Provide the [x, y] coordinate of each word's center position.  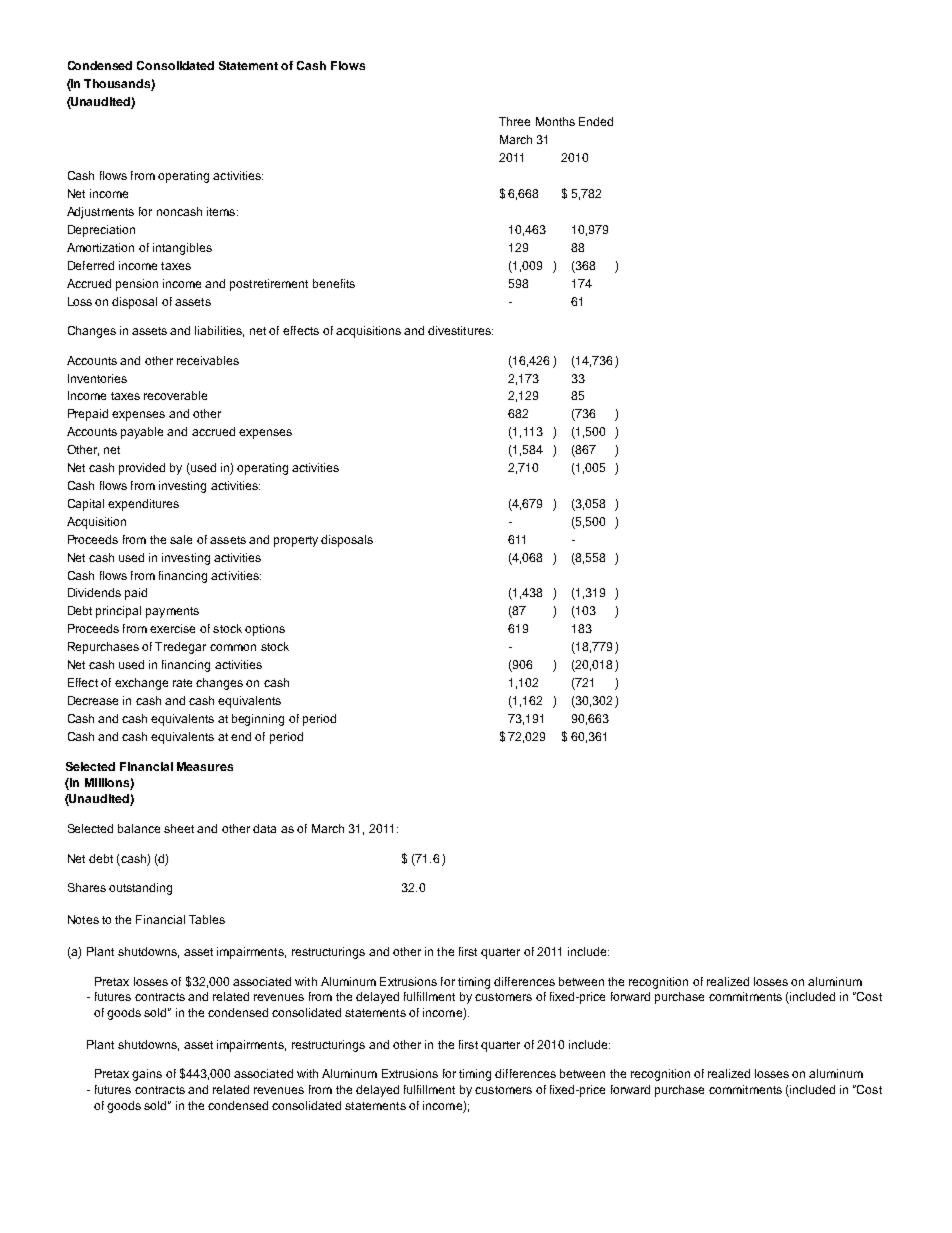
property [296, 541]
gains [147, 1075]
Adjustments [100, 213]
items [222, 211]
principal [118, 612]
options [265, 630]
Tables [207, 919]
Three [514, 121]
